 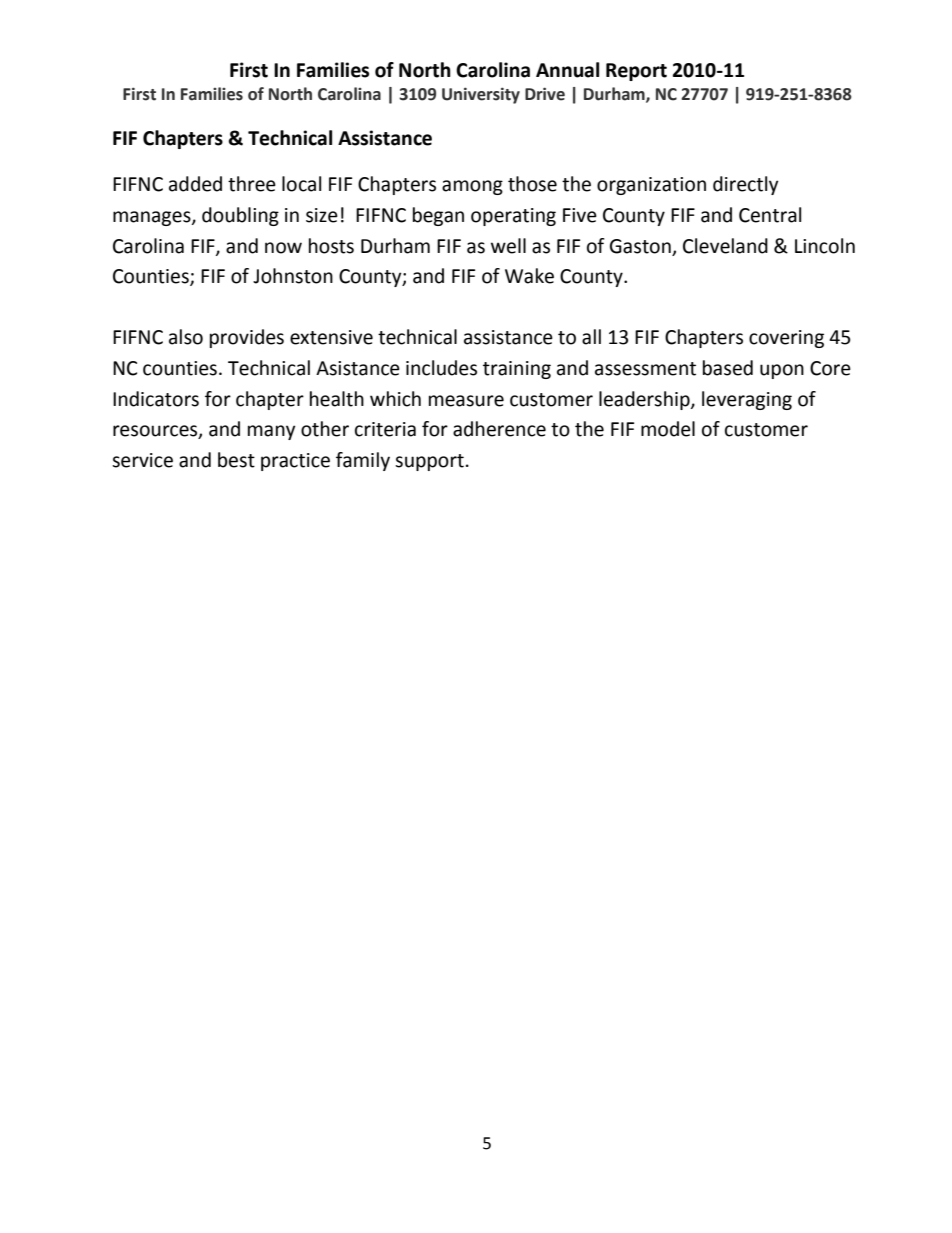 I want to click on Drive, so click(x=545, y=94).
